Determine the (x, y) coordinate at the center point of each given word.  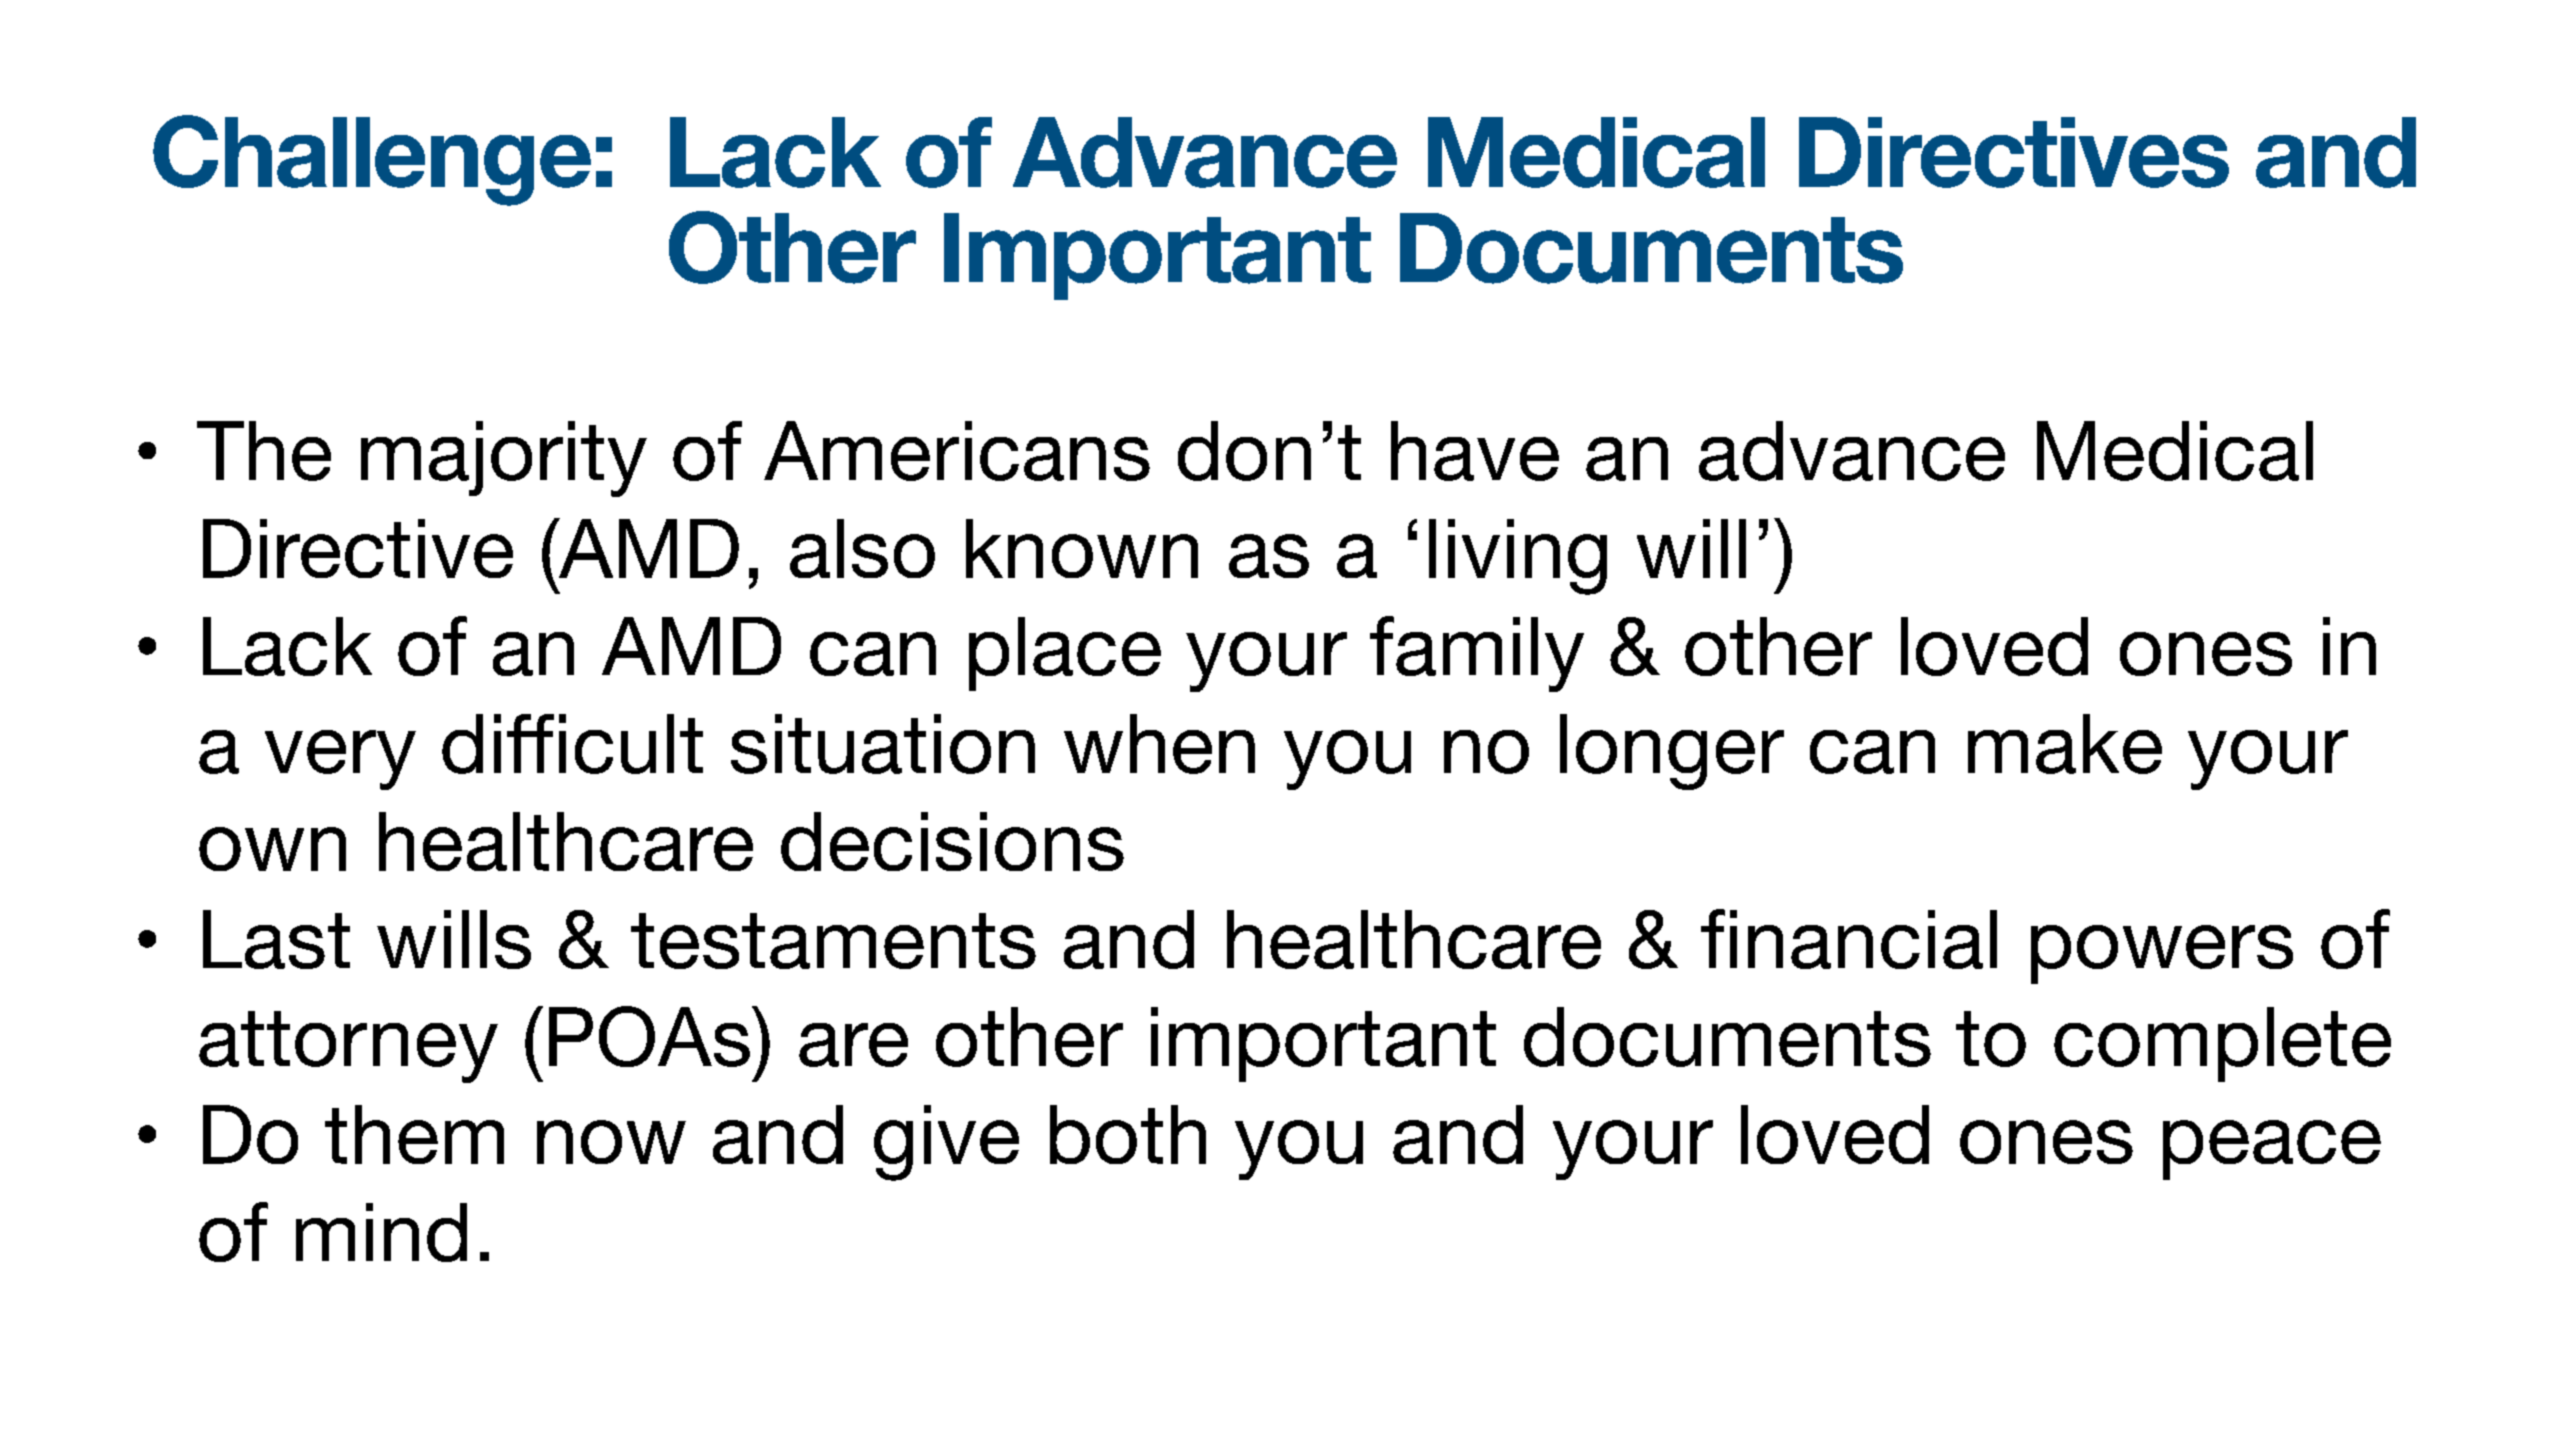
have (1475, 451)
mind (381, 1232)
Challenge (372, 160)
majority (504, 459)
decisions (952, 841)
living (1518, 557)
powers (2162, 954)
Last (276, 939)
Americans (957, 451)
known (1082, 548)
